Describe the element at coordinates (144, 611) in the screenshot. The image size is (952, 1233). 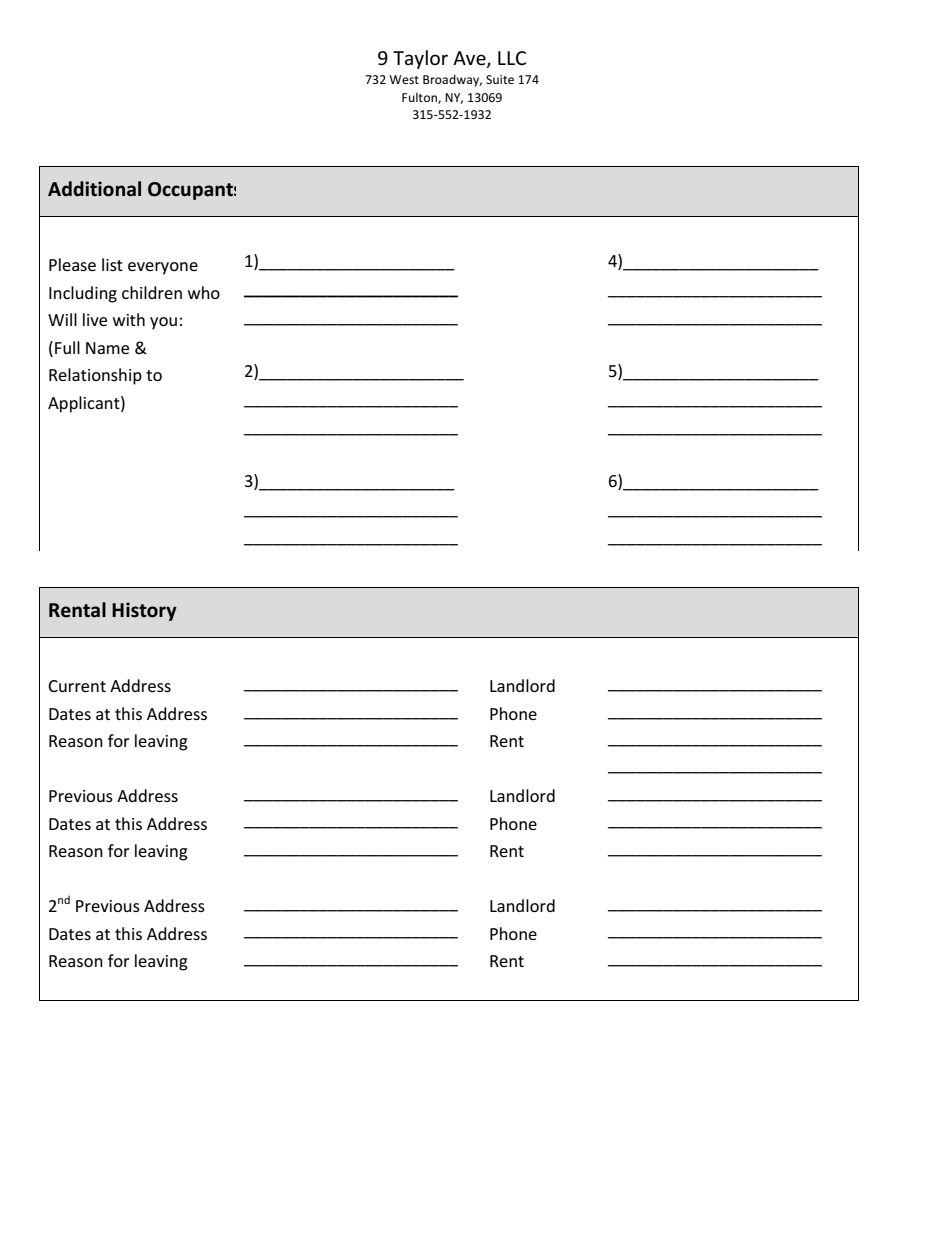
I see `History` at that location.
